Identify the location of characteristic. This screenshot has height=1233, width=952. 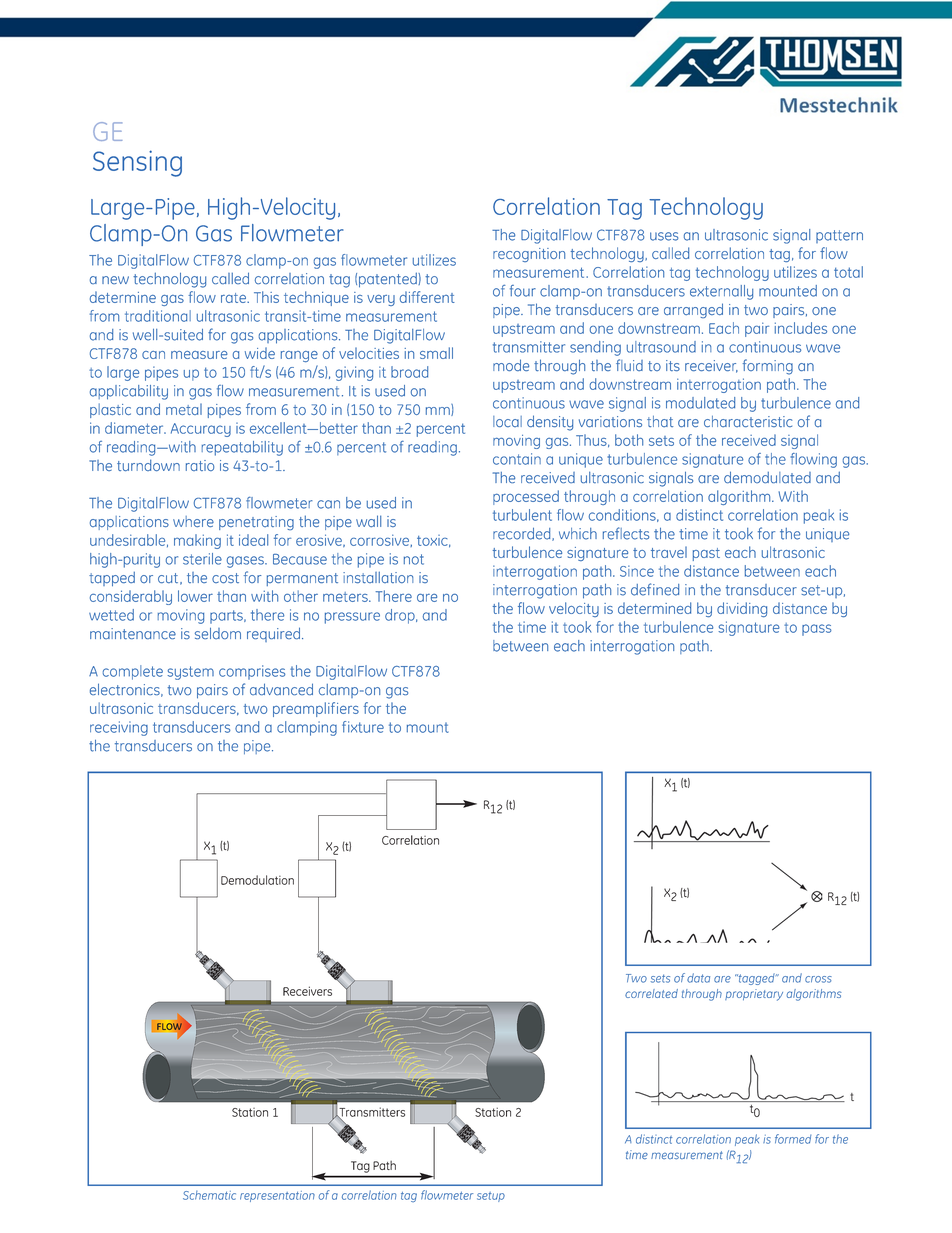
(748, 421).
